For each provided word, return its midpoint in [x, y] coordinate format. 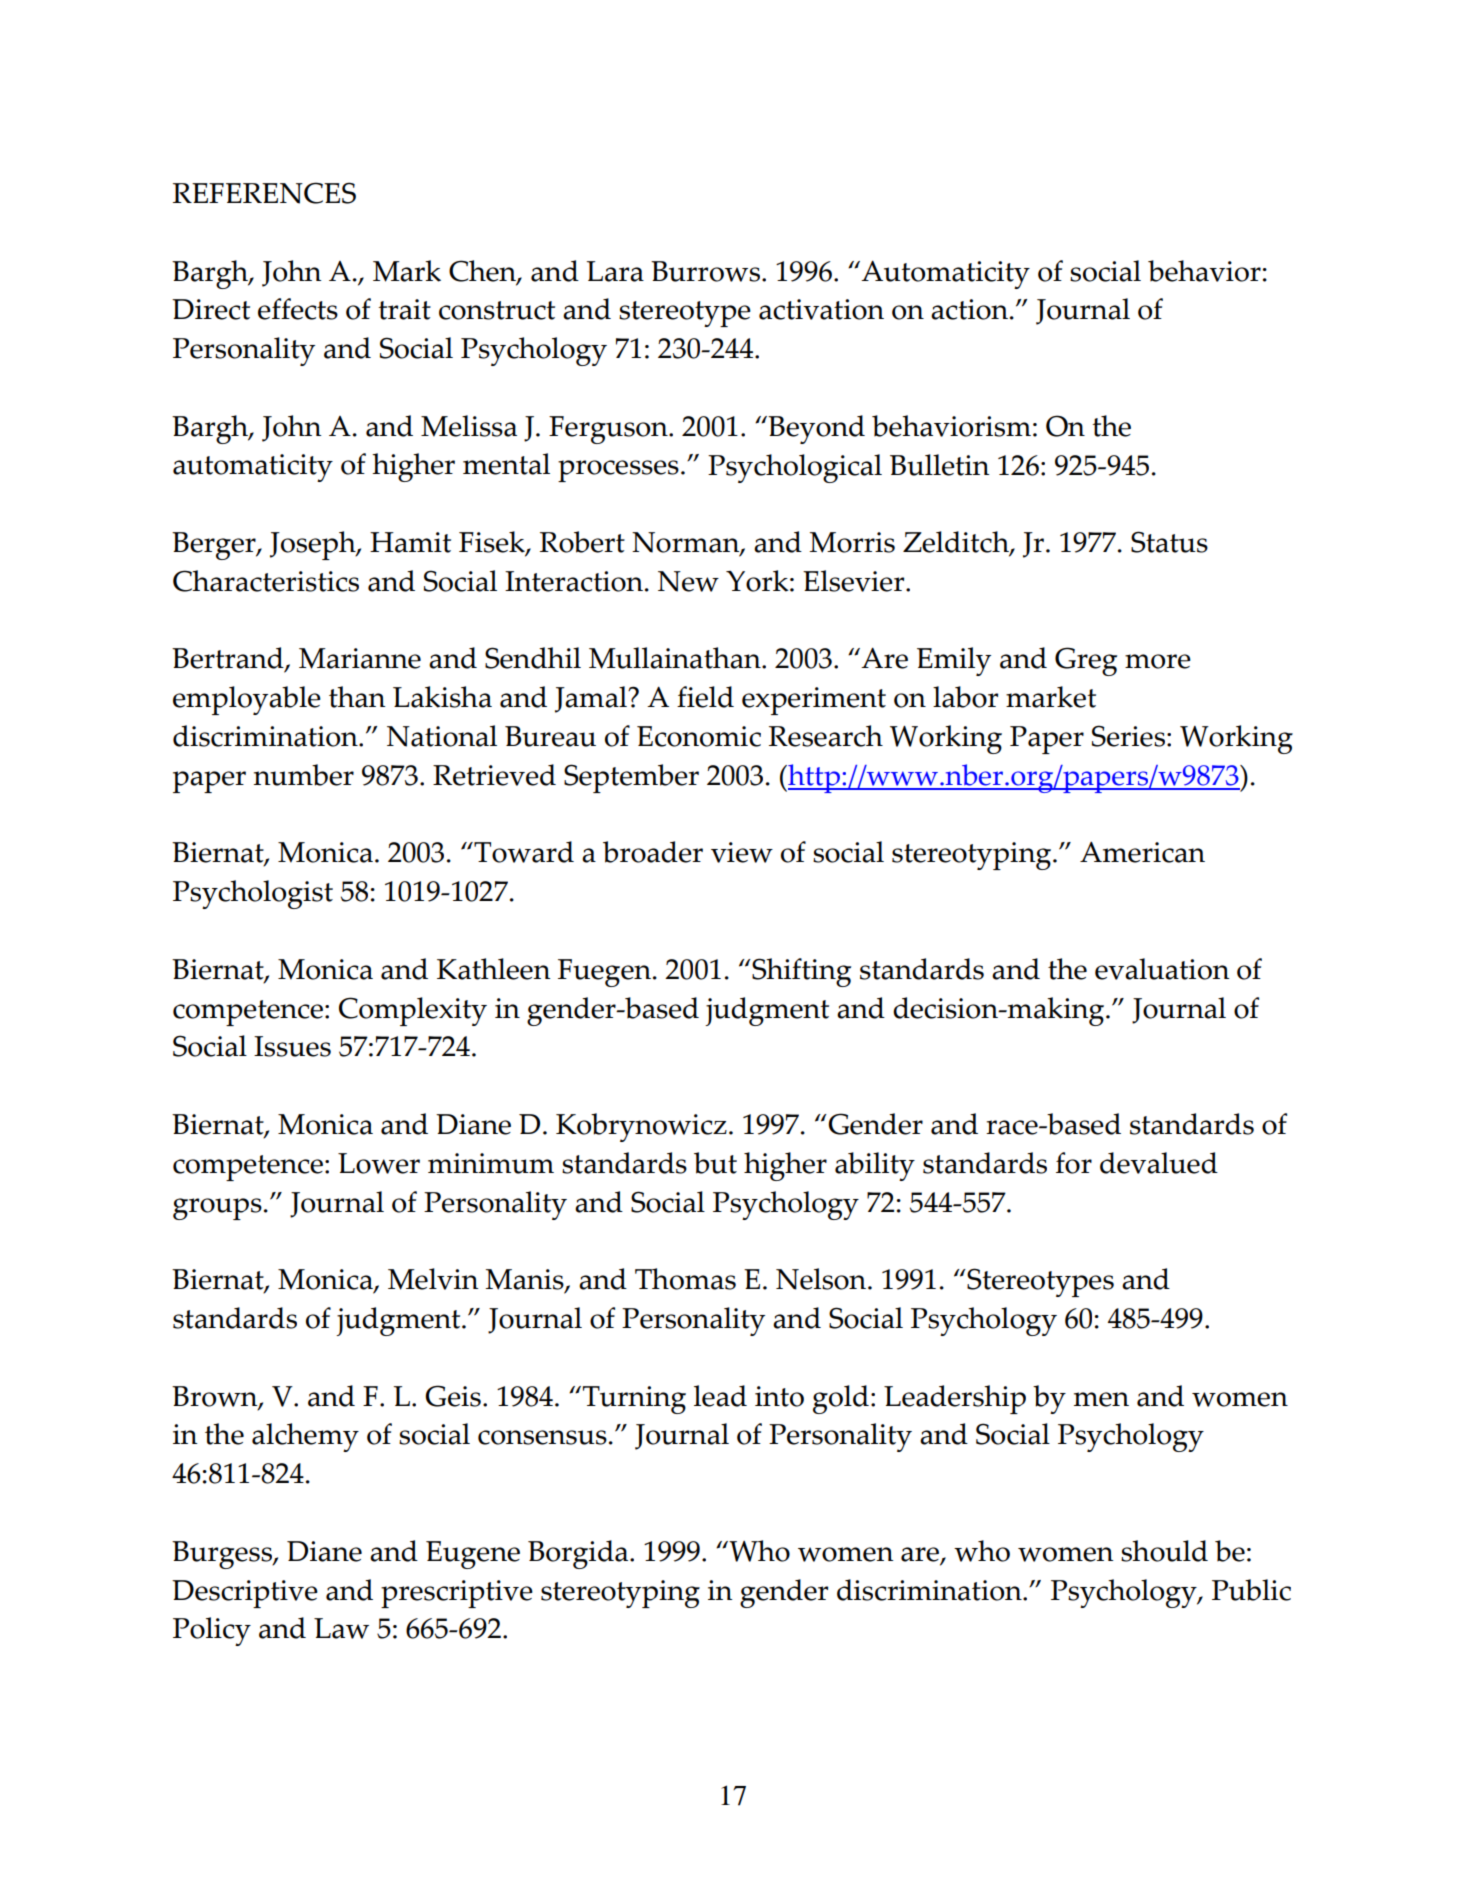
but [715, 1163]
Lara [615, 271]
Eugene [473, 1555]
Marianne [360, 658]
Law [341, 1628]
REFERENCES [264, 193]
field [705, 697]
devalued [1159, 1163]
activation [821, 309]
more [1158, 661]
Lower [379, 1163]
